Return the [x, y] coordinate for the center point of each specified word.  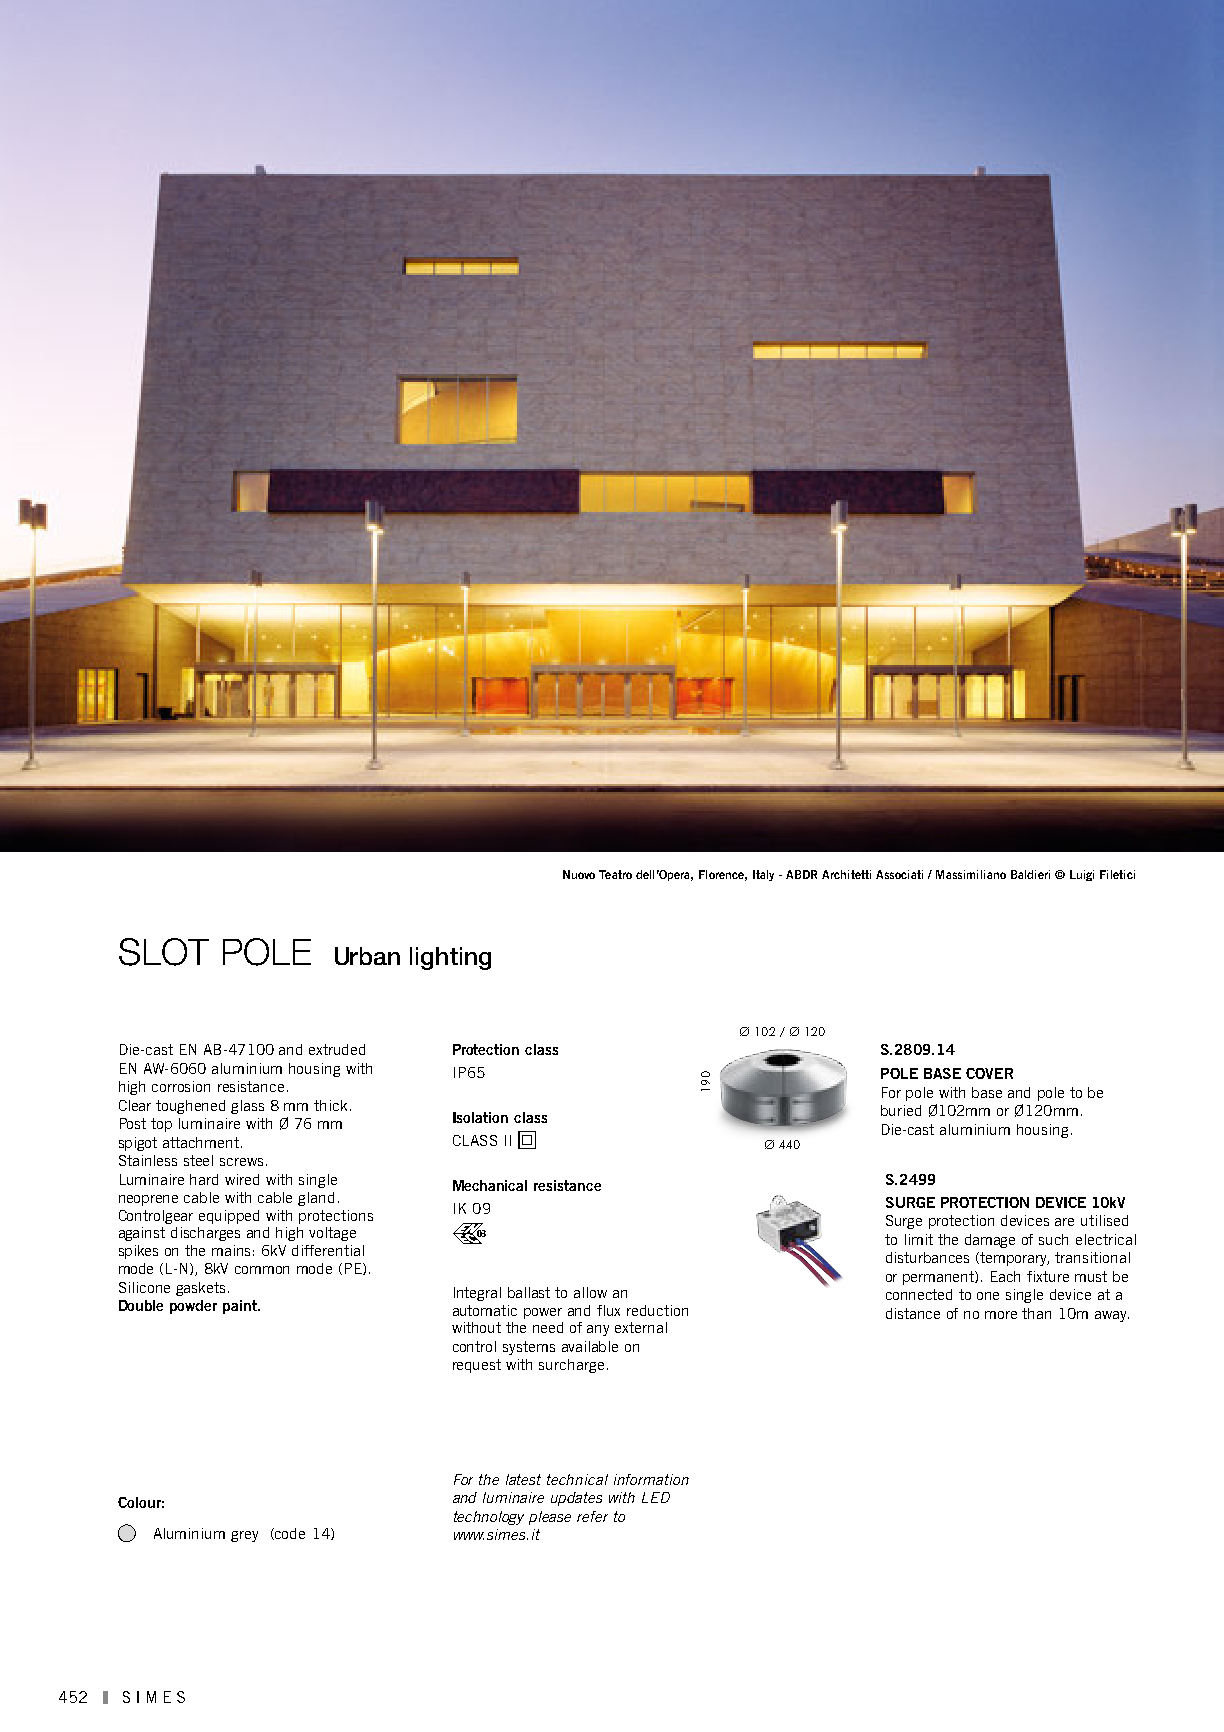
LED [656, 1497]
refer [592, 1516]
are [1064, 1222]
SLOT [164, 952]
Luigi [1082, 875]
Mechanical [490, 1185]
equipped [229, 1217]
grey [244, 1536]
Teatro [615, 874]
